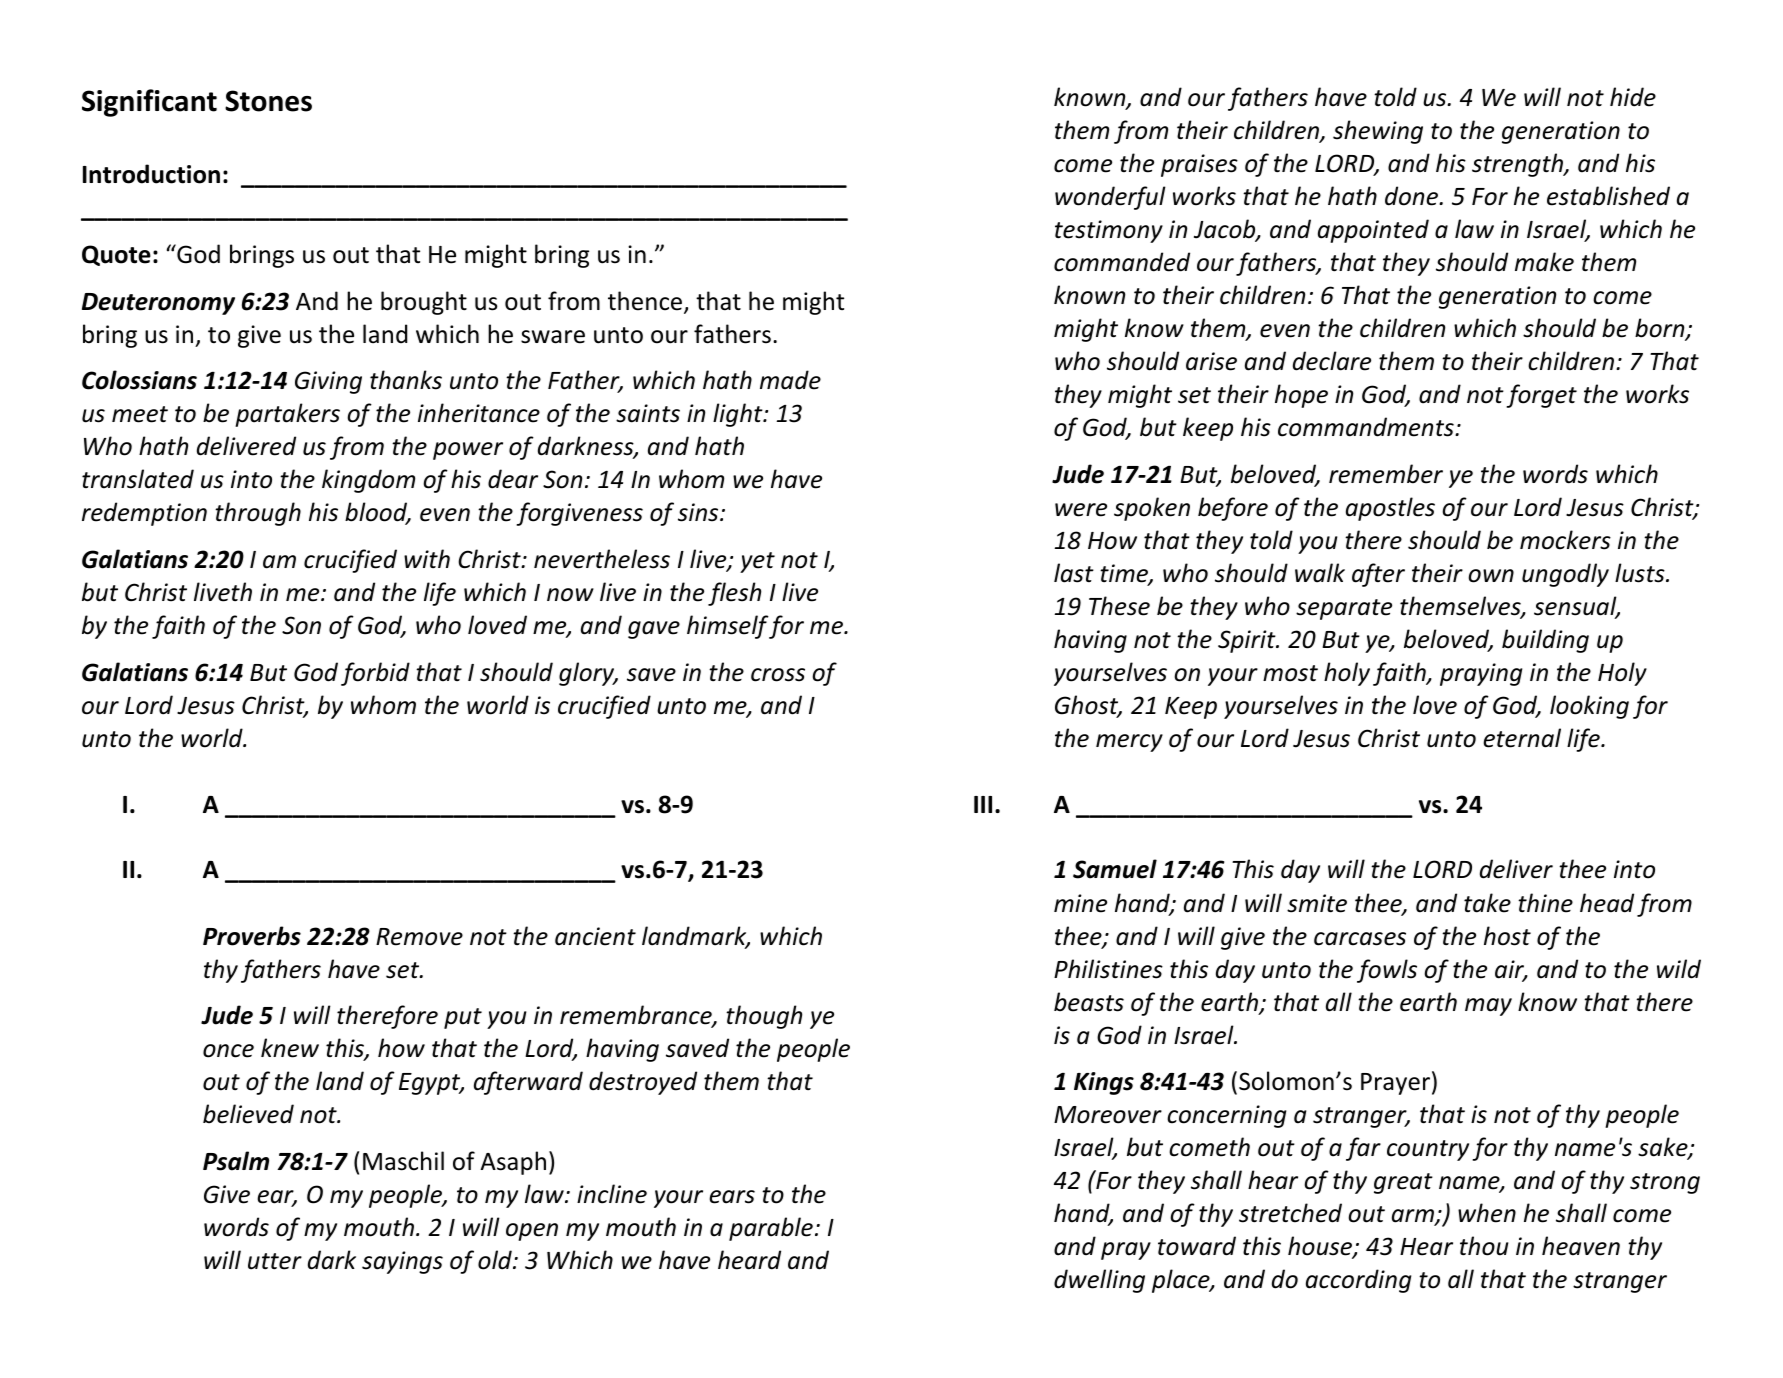 This screenshot has height=1378, width=1783. Describe the element at coordinates (778, 675) in the screenshot. I see `cross` at that location.
